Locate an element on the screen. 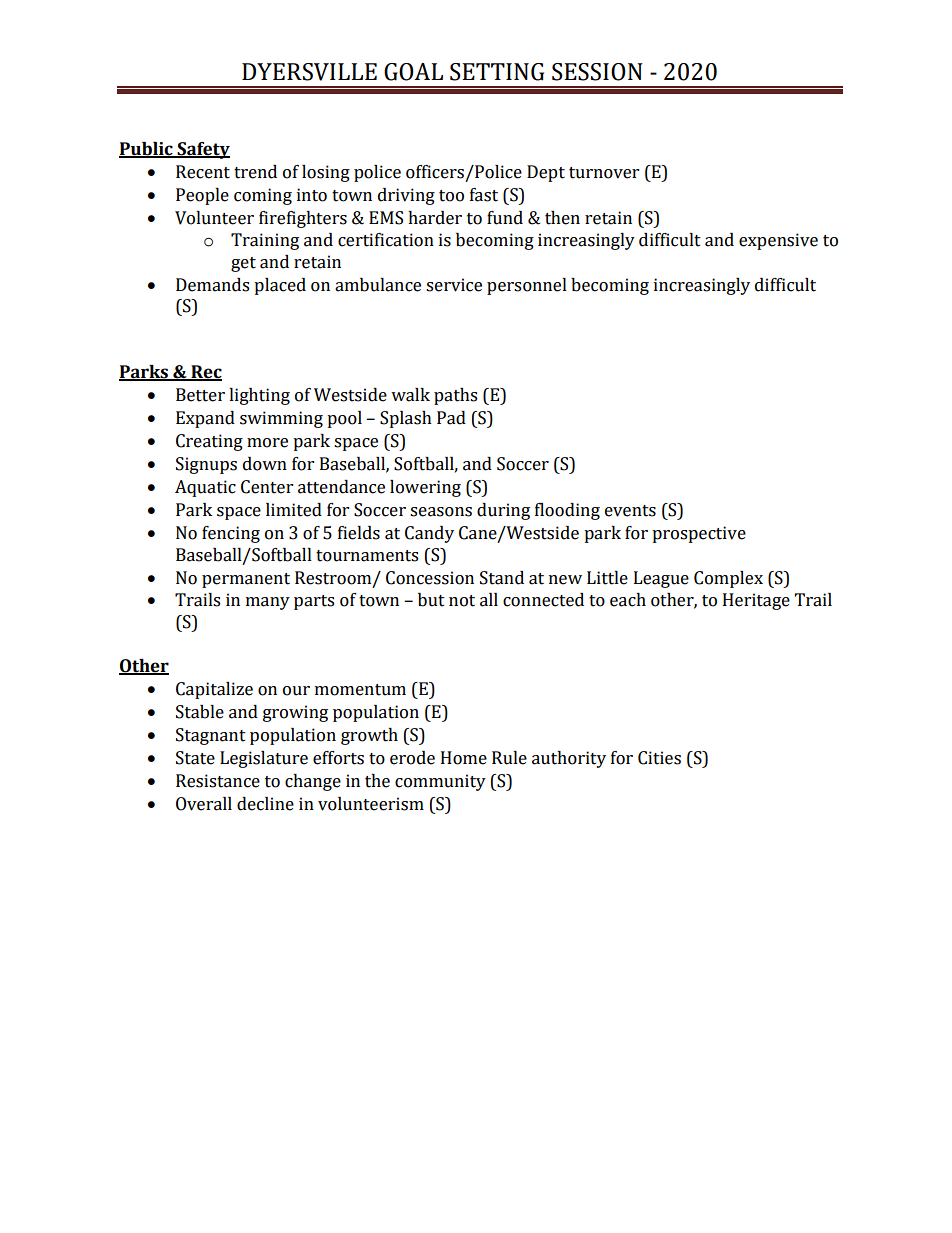 The height and width of the screenshot is (1233, 952). prospective is located at coordinates (699, 534).
